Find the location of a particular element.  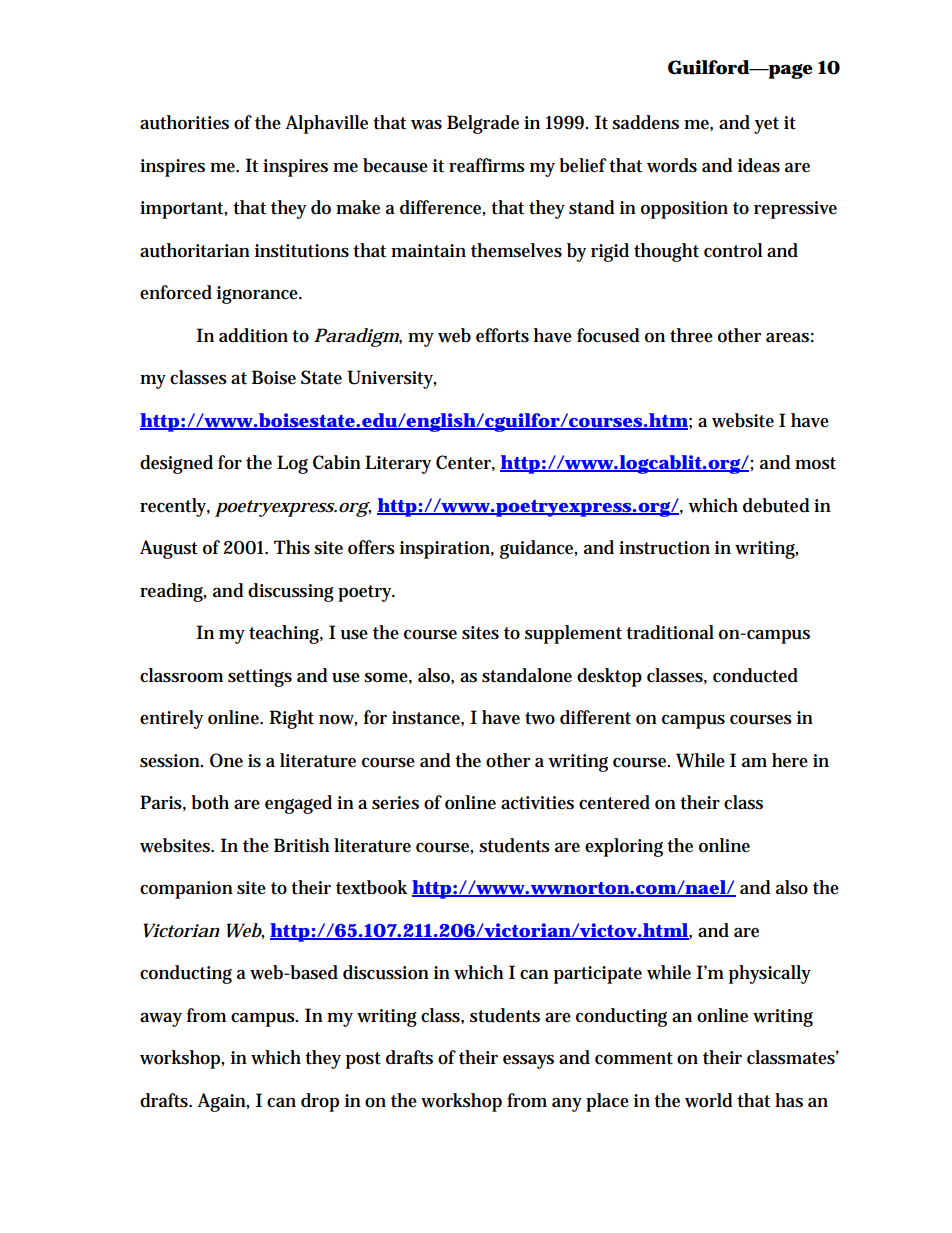

ideas is located at coordinates (759, 165).
